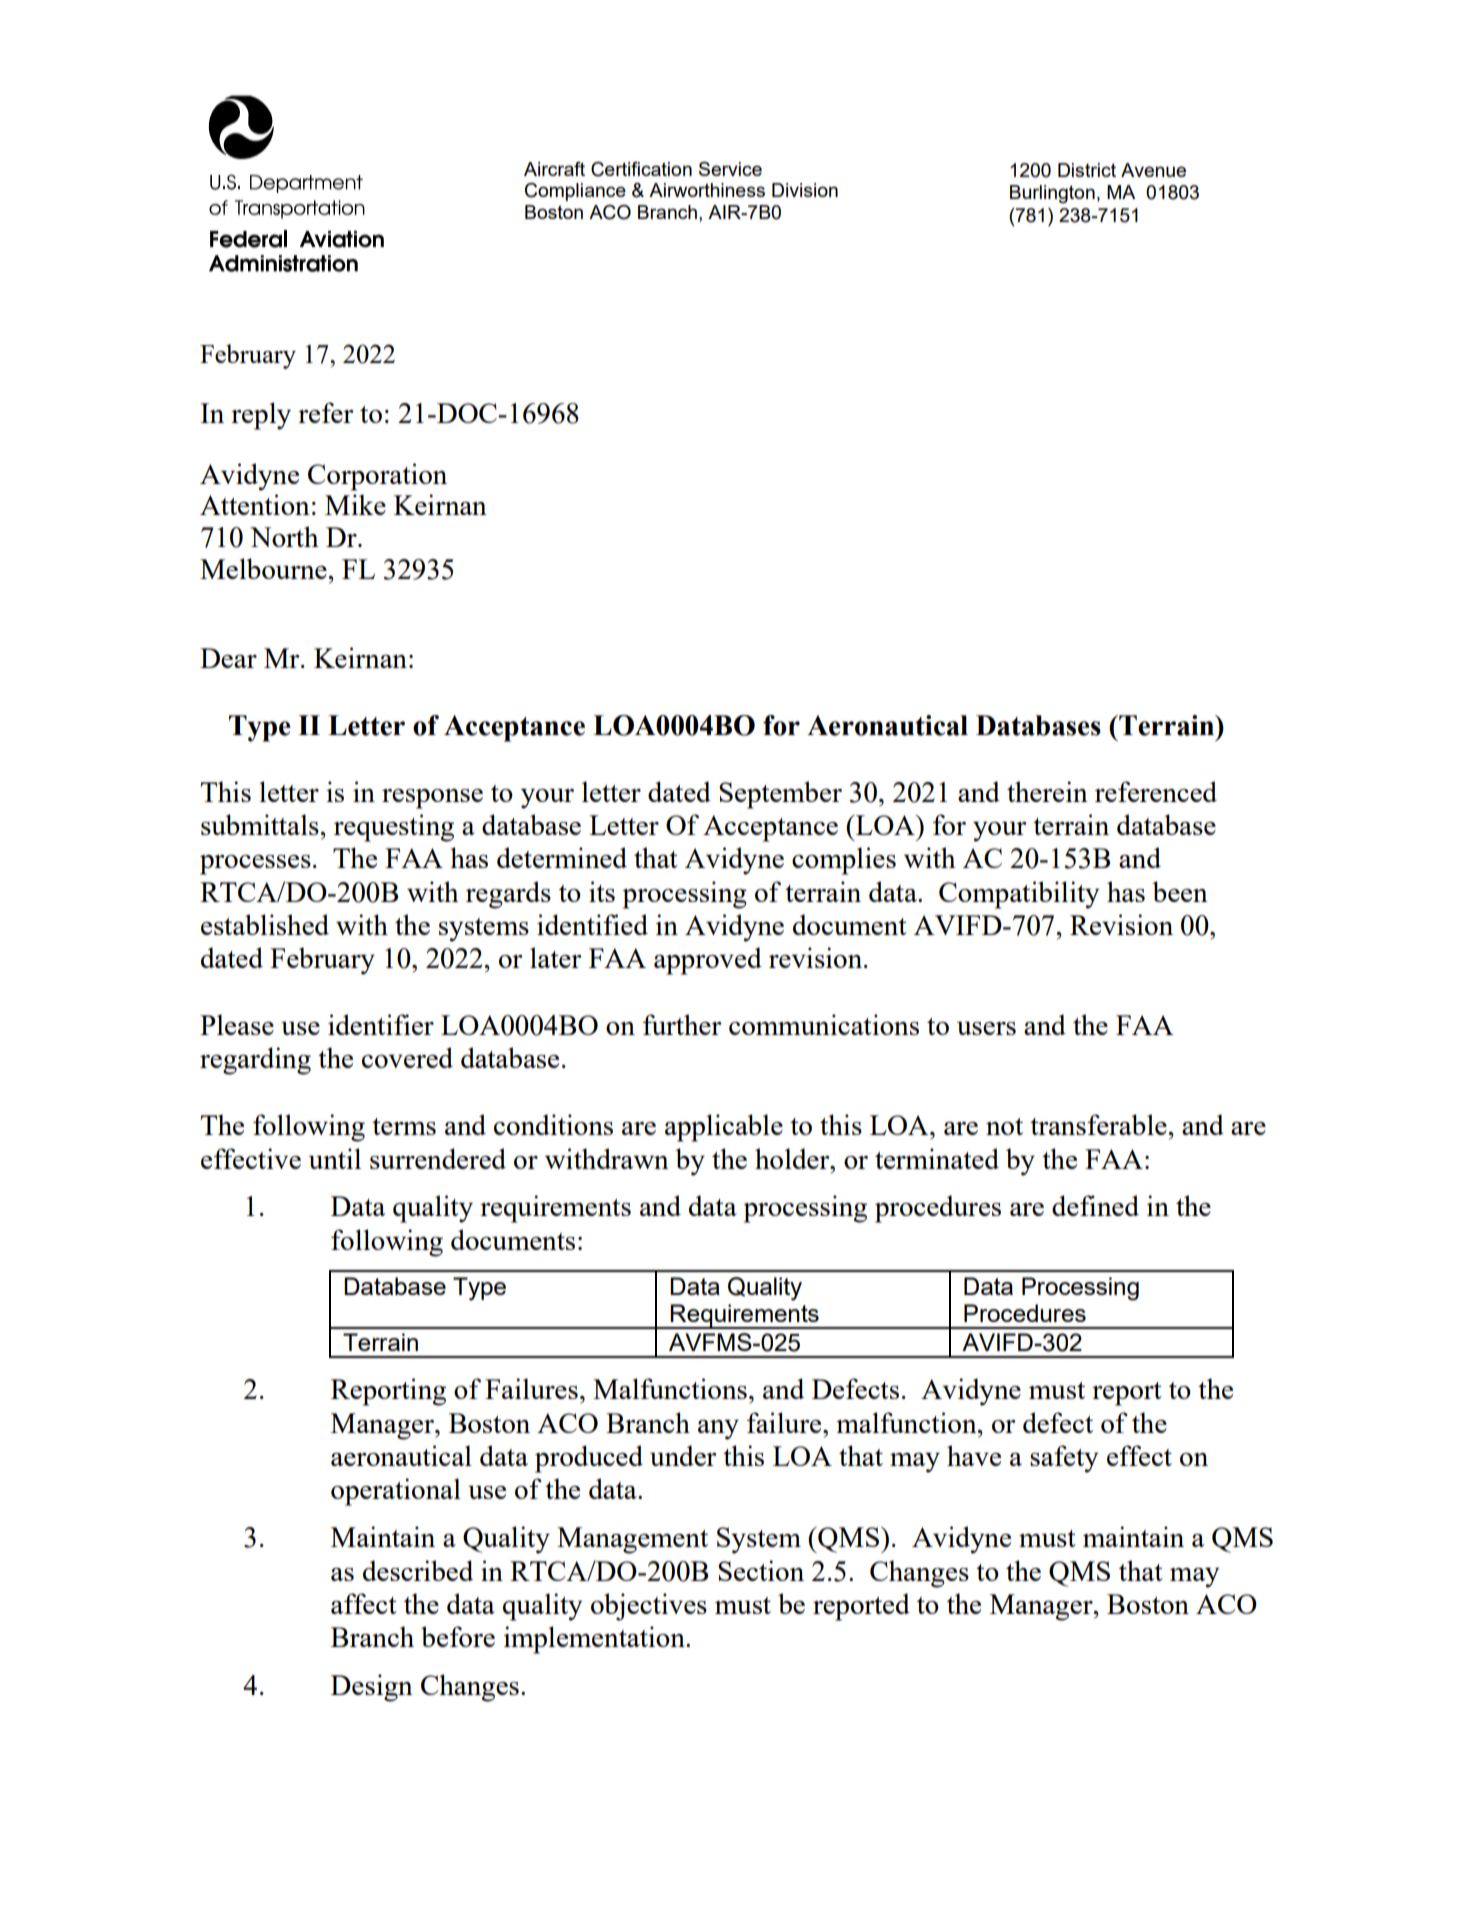  I want to click on affect, so click(364, 1603).
